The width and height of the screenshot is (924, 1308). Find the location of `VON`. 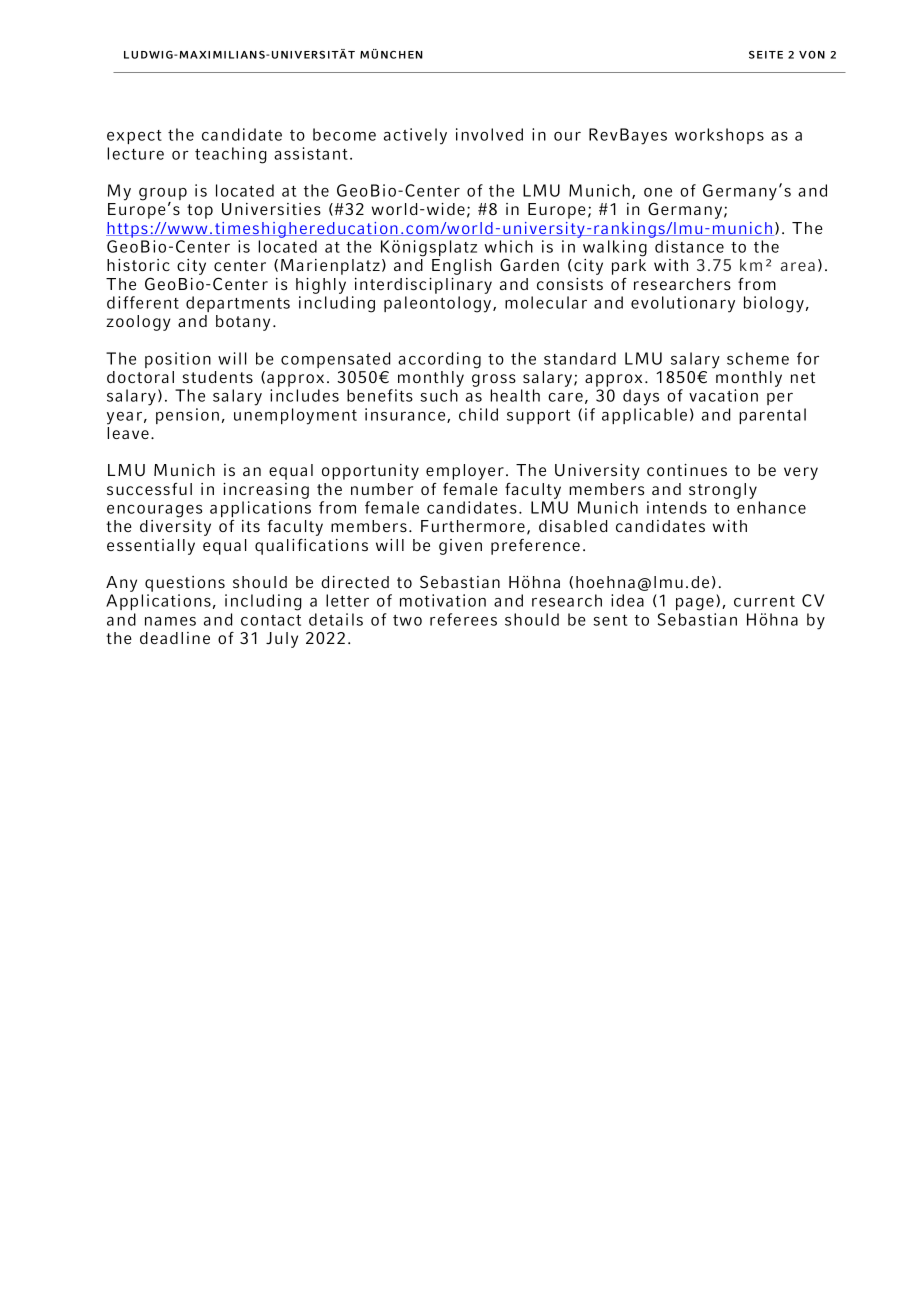

VON is located at coordinates (812, 55).
